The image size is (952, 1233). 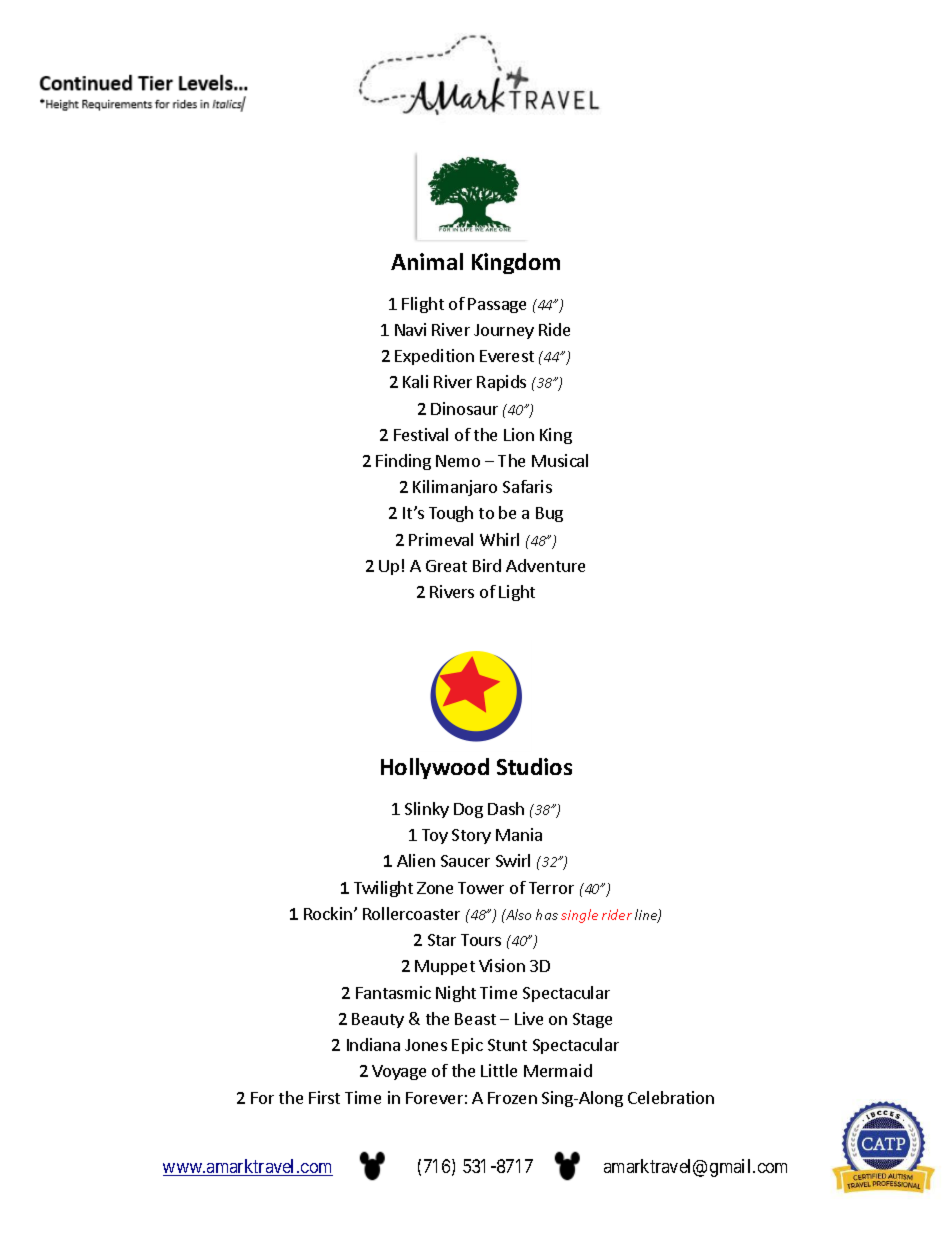 What do you see at coordinates (410, 329) in the screenshot?
I see `Navi` at bounding box center [410, 329].
